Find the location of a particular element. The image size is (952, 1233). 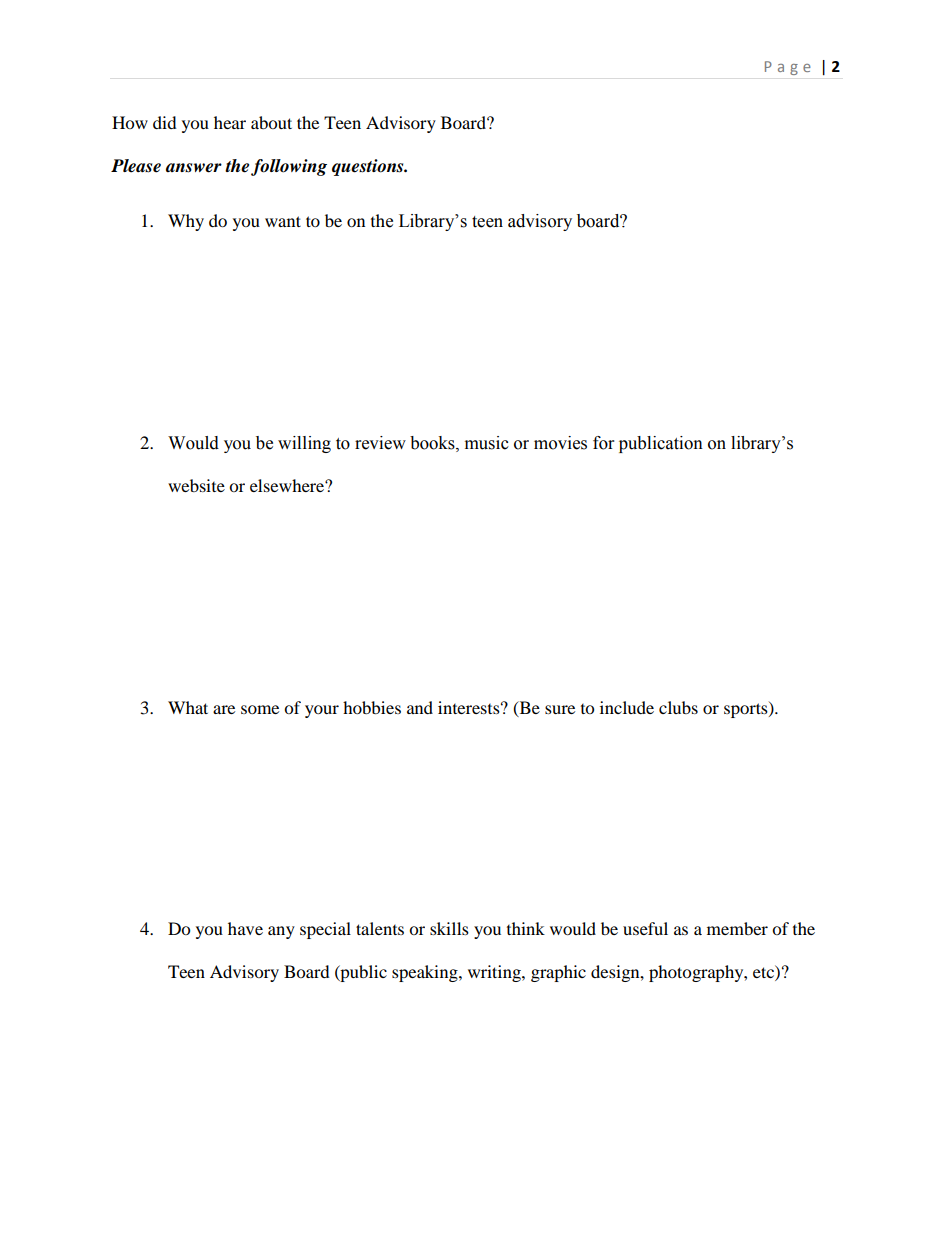

answer is located at coordinates (194, 168).
